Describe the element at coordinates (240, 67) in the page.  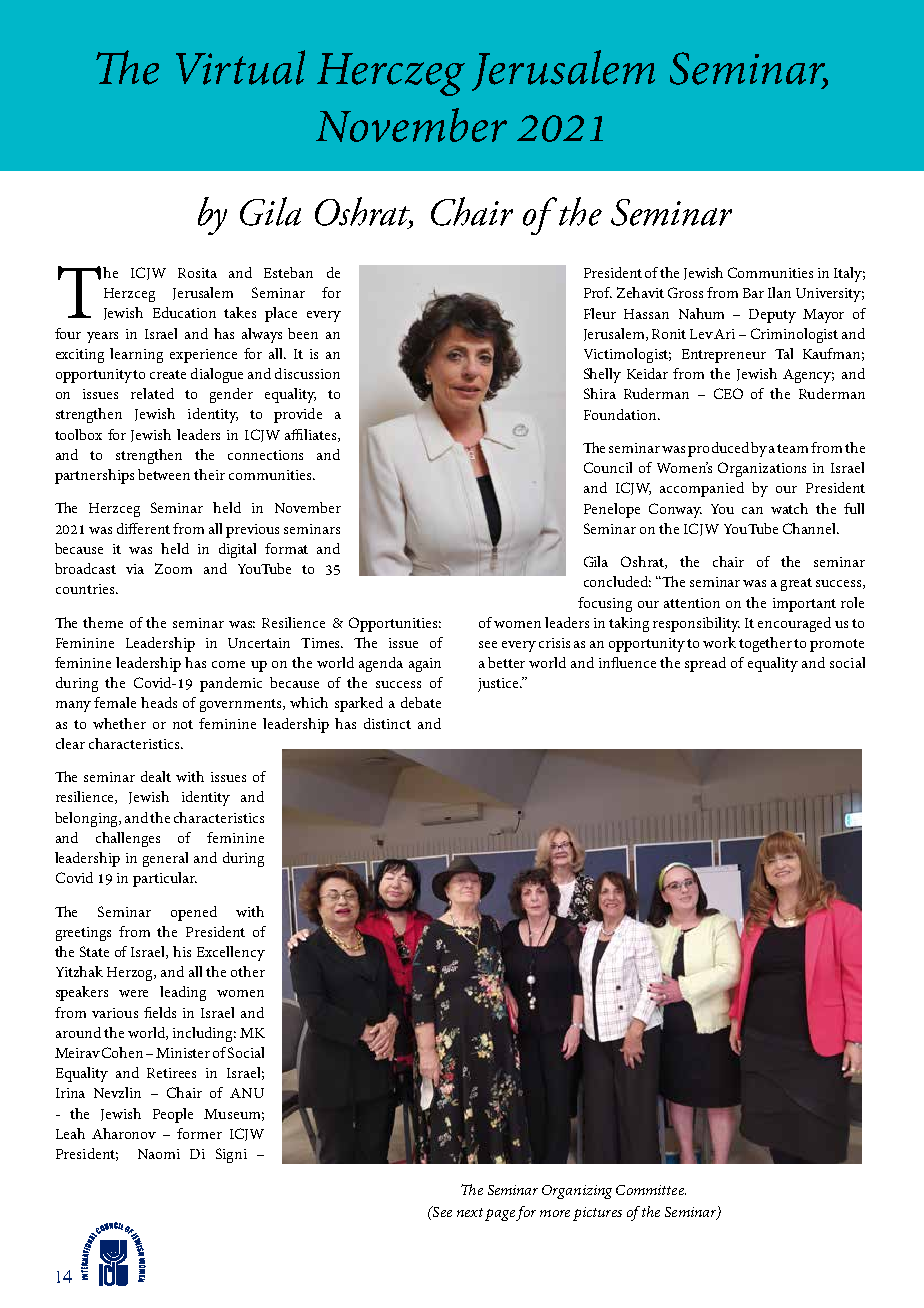
I see `Virtual` at that location.
